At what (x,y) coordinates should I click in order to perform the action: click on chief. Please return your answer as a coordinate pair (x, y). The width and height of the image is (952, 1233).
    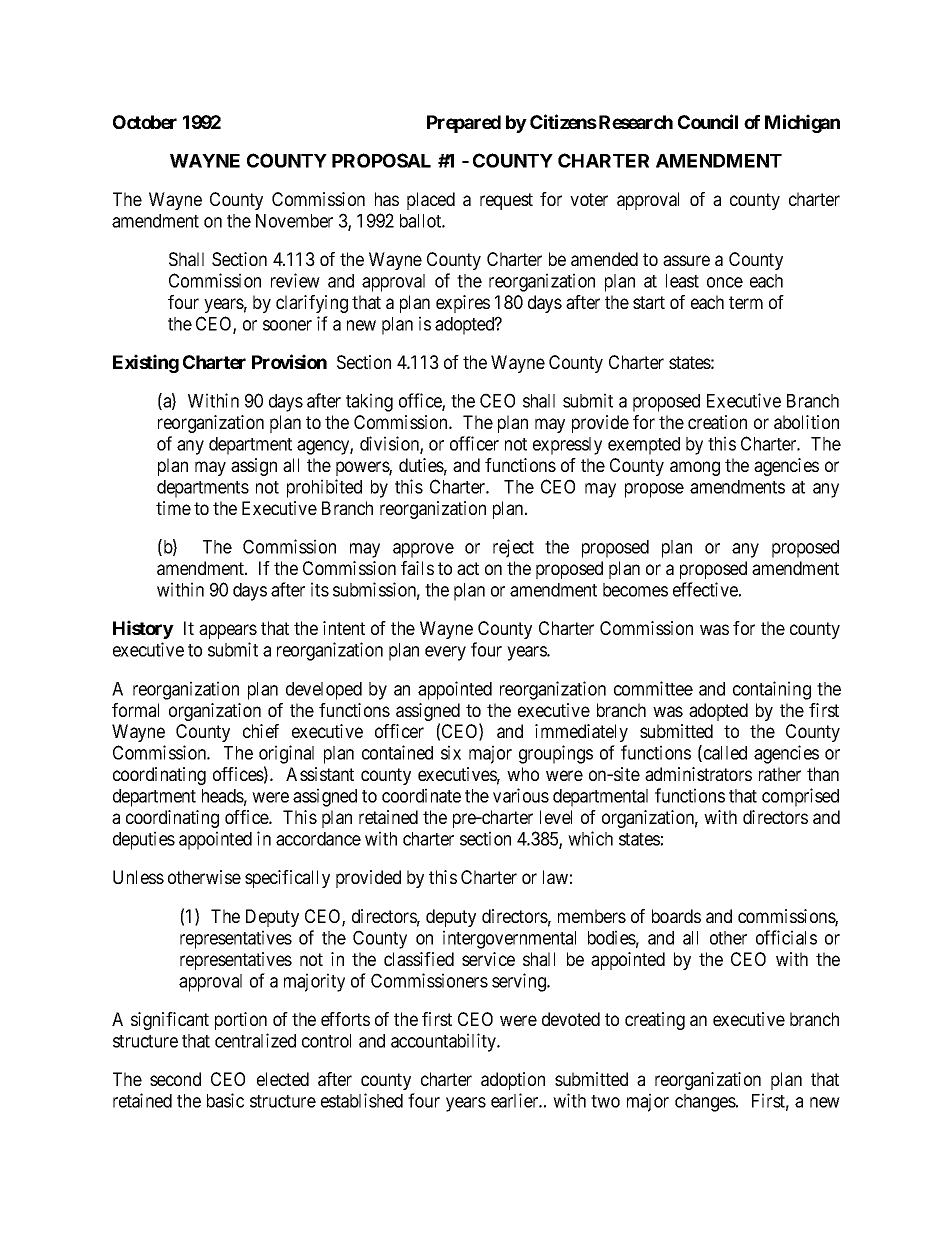
    Looking at the image, I should click on (261, 731).
